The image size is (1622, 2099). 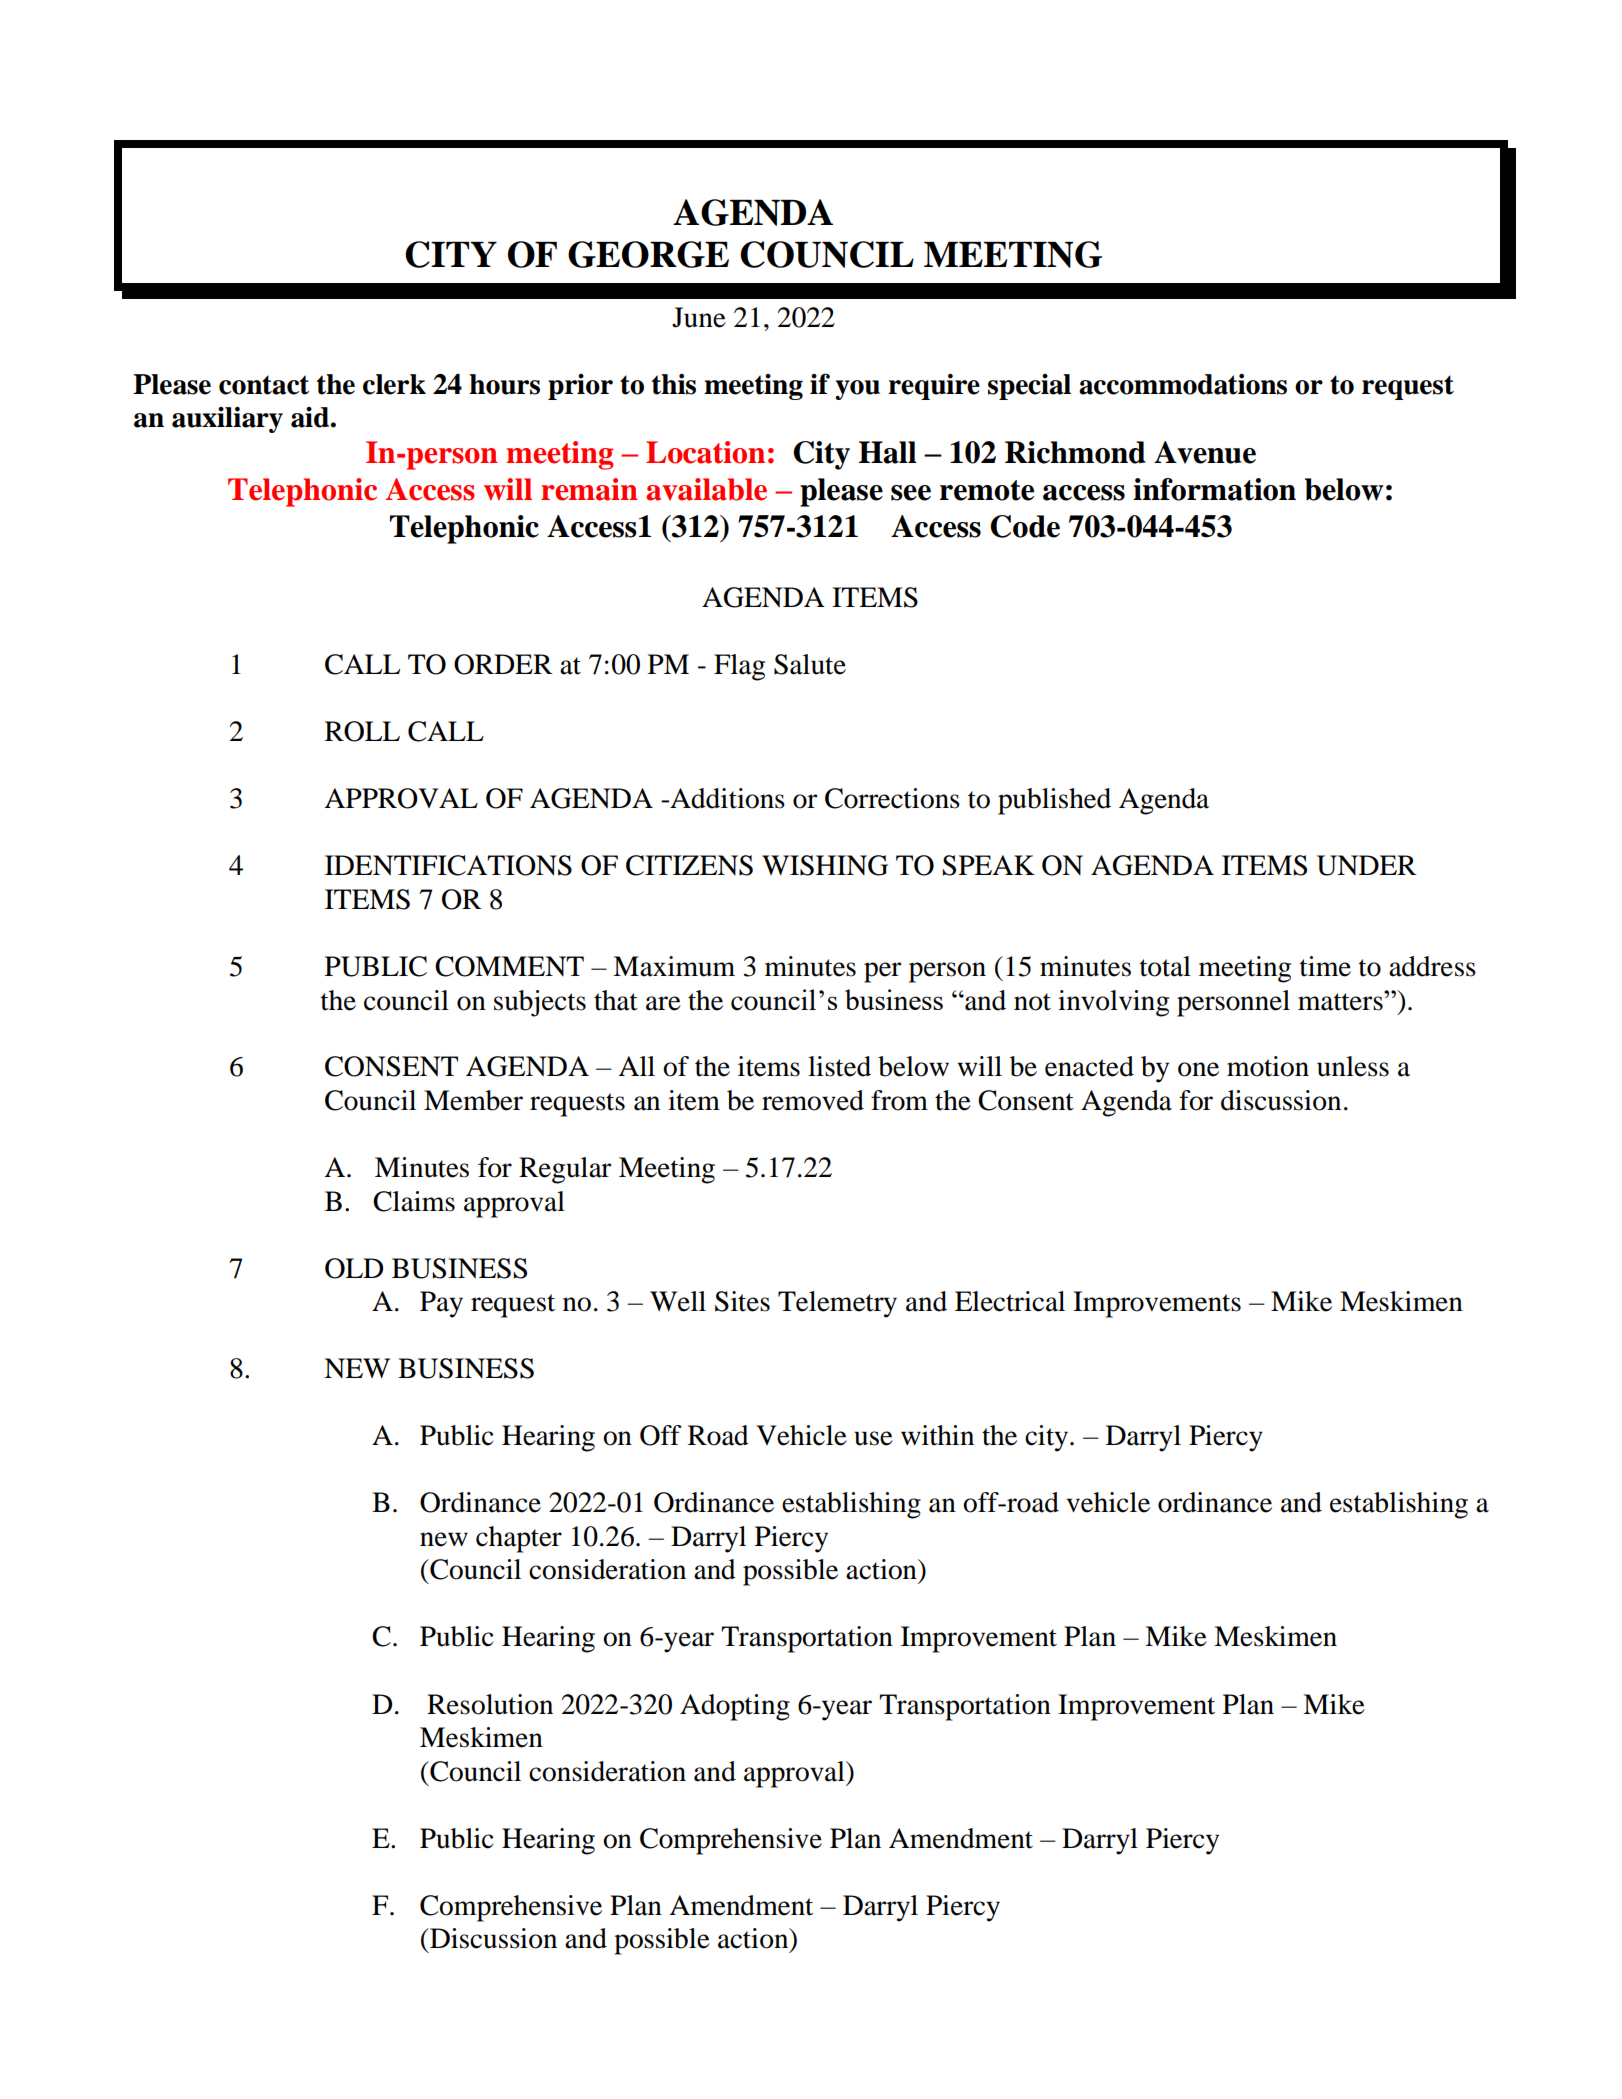 What do you see at coordinates (735, 1707) in the screenshot?
I see `Adopting` at bounding box center [735, 1707].
